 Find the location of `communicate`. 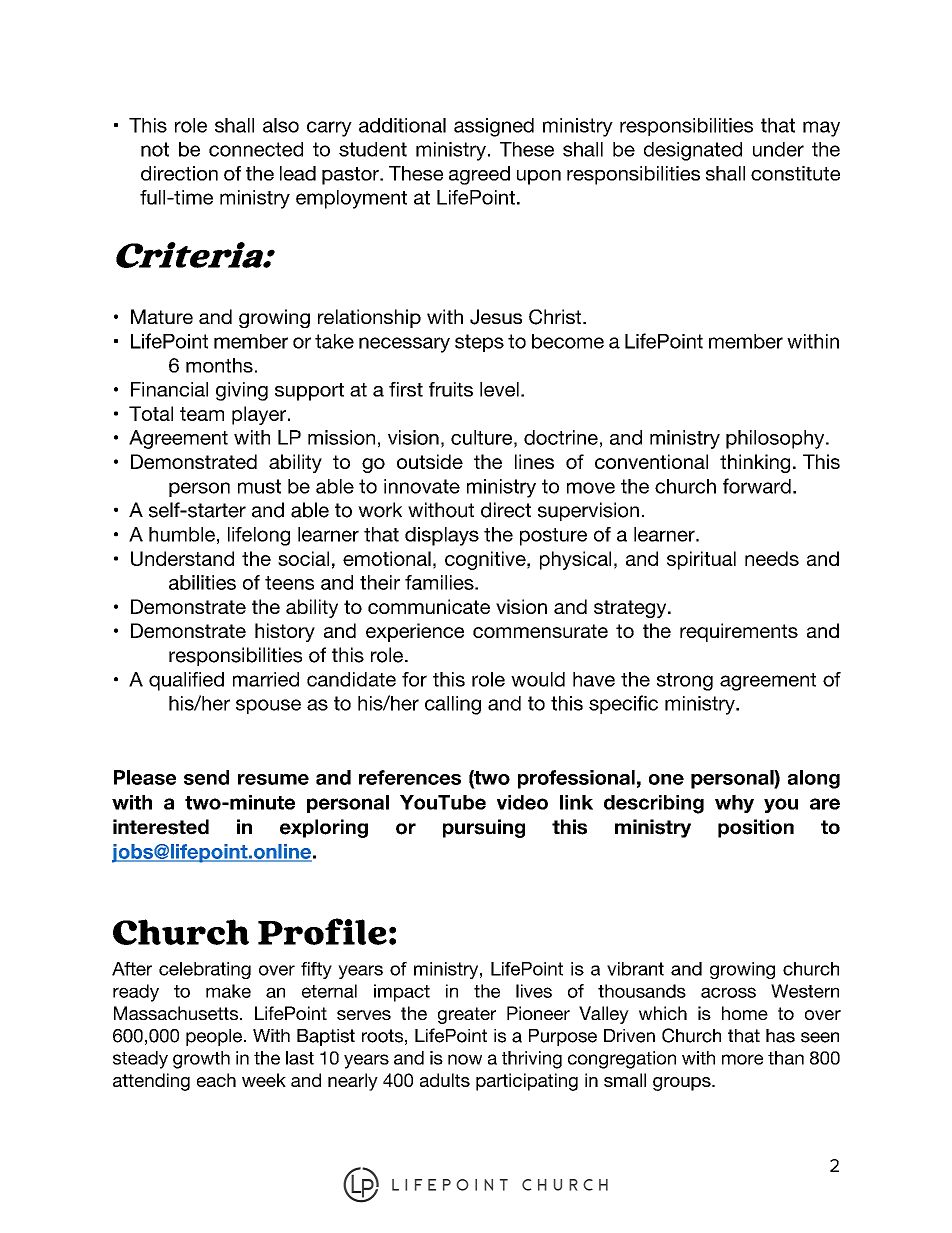

communicate is located at coordinates (429, 606).
